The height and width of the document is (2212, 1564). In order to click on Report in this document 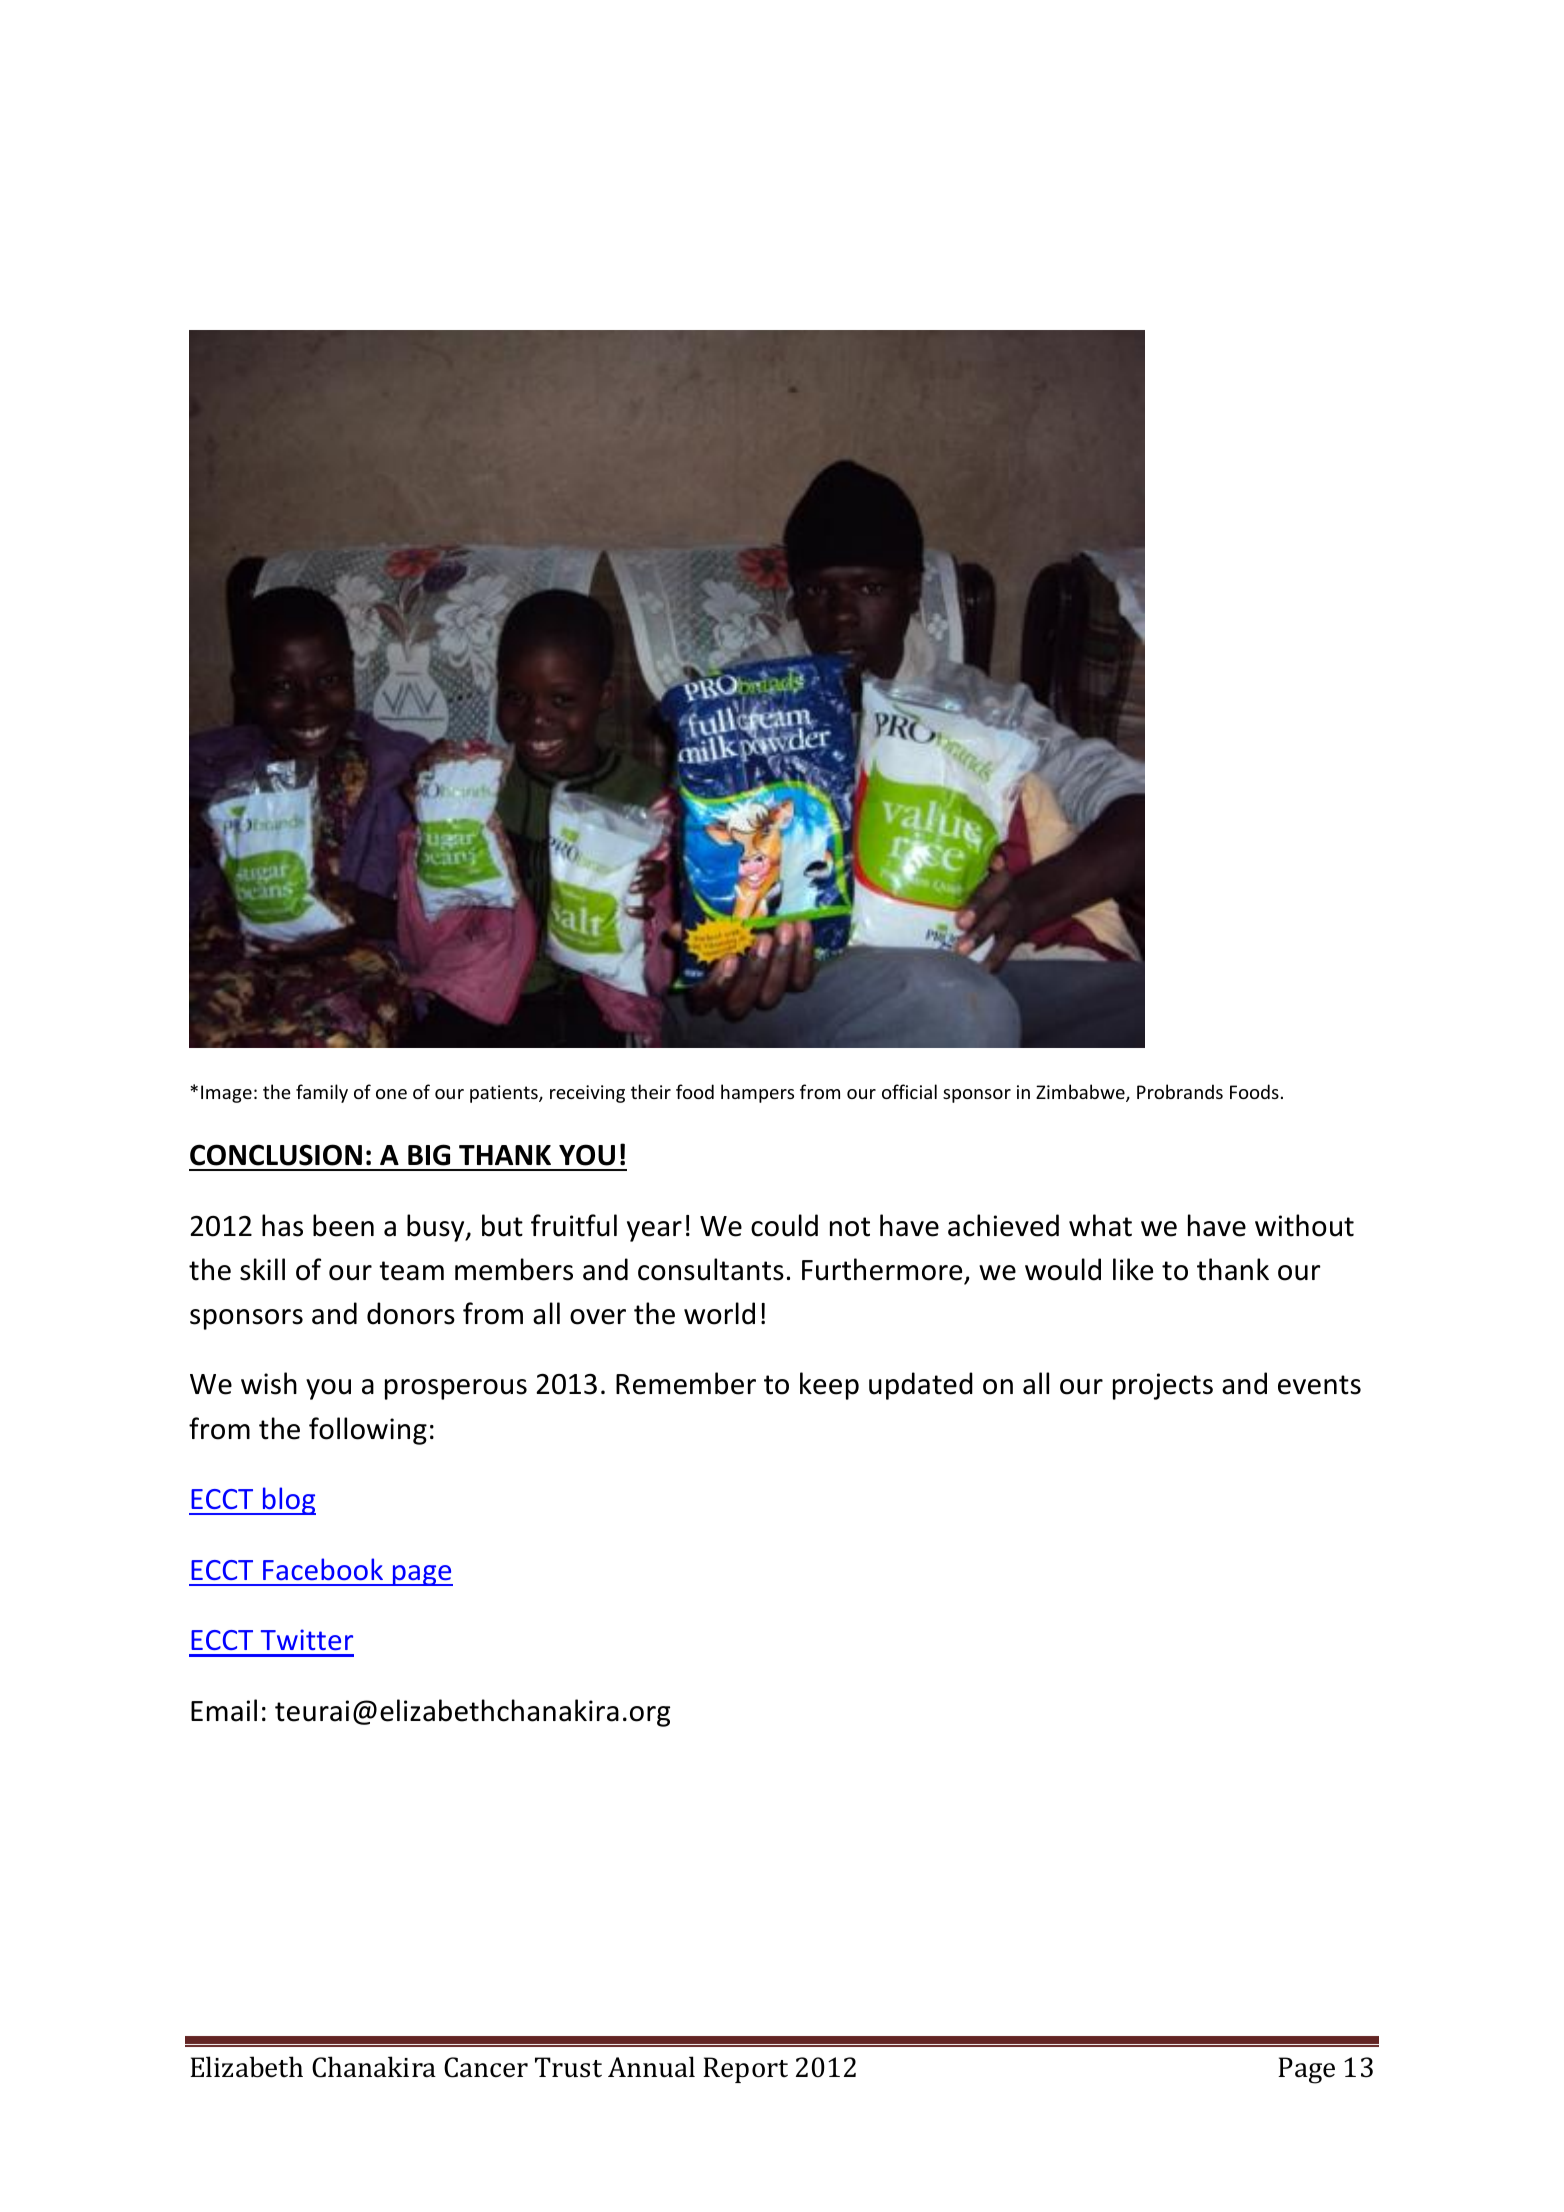, I will do `click(745, 2070)`.
